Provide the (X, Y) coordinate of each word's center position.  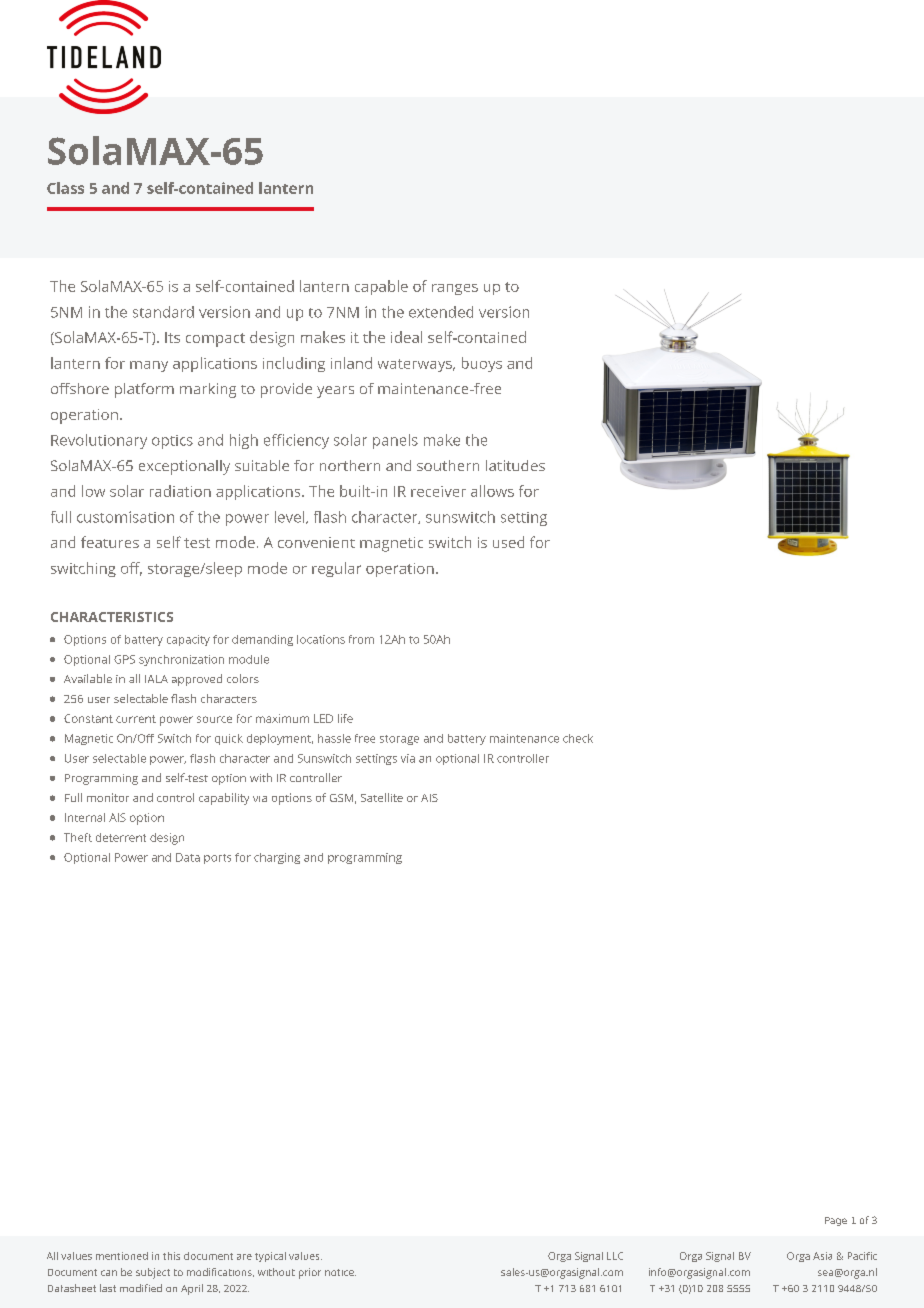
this (171, 1256)
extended (441, 312)
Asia (822, 1256)
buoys (482, 364)
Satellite (382, 797)
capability (224, 799)
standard (163, 312)
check (578, 738)
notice (340, 1272)
